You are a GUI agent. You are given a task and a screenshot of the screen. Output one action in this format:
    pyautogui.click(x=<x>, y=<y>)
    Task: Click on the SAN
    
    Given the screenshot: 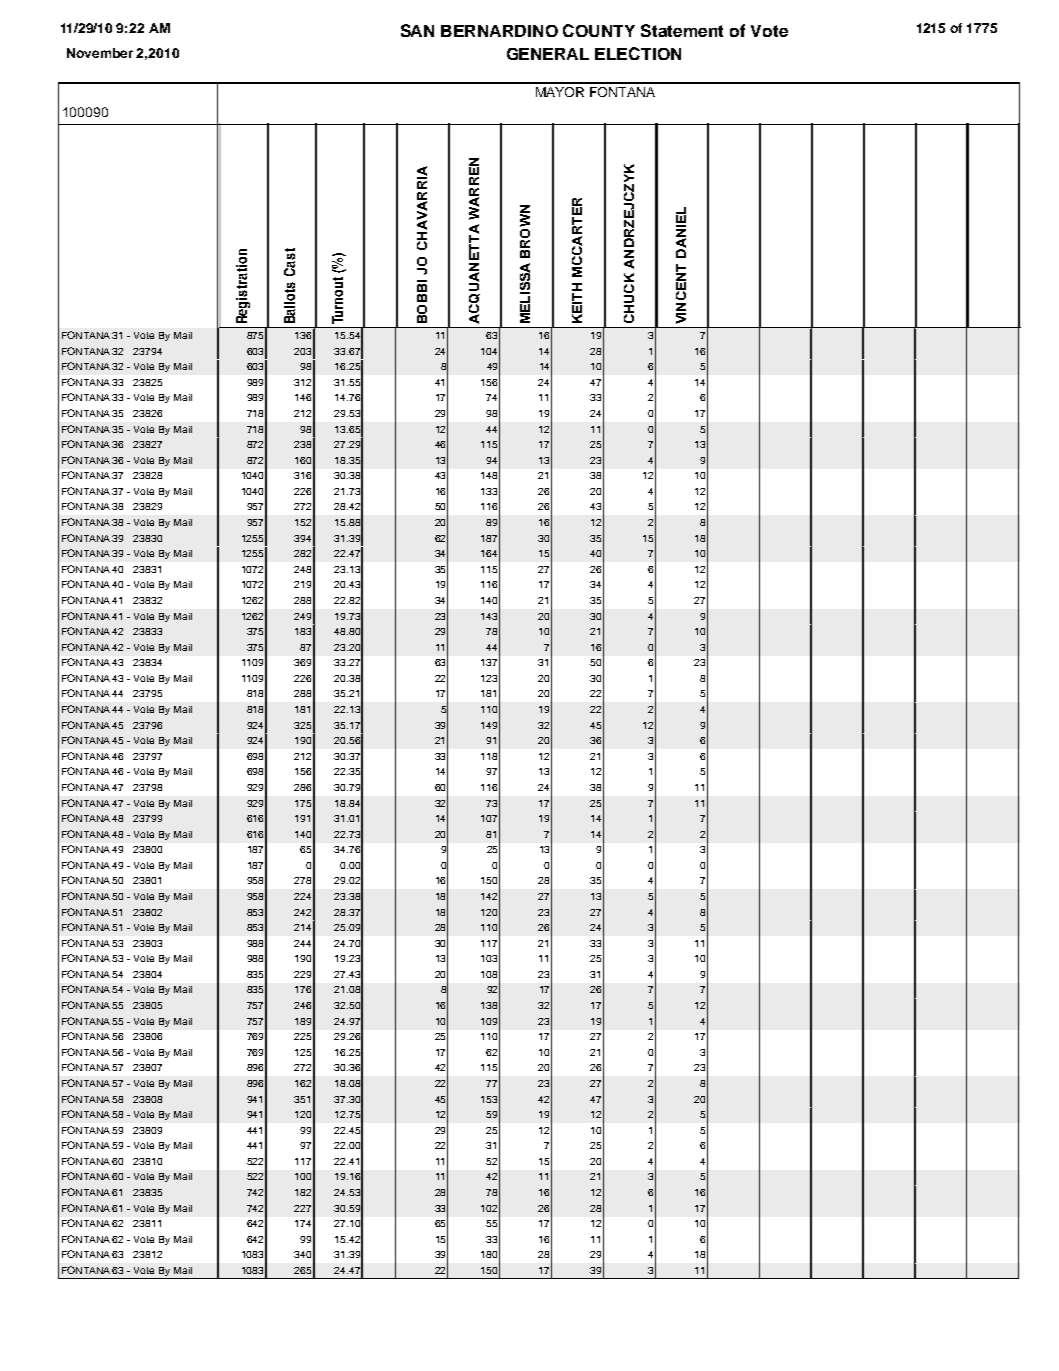 What is the action you would take?
    pyautogui.click(x=417, y=30)
